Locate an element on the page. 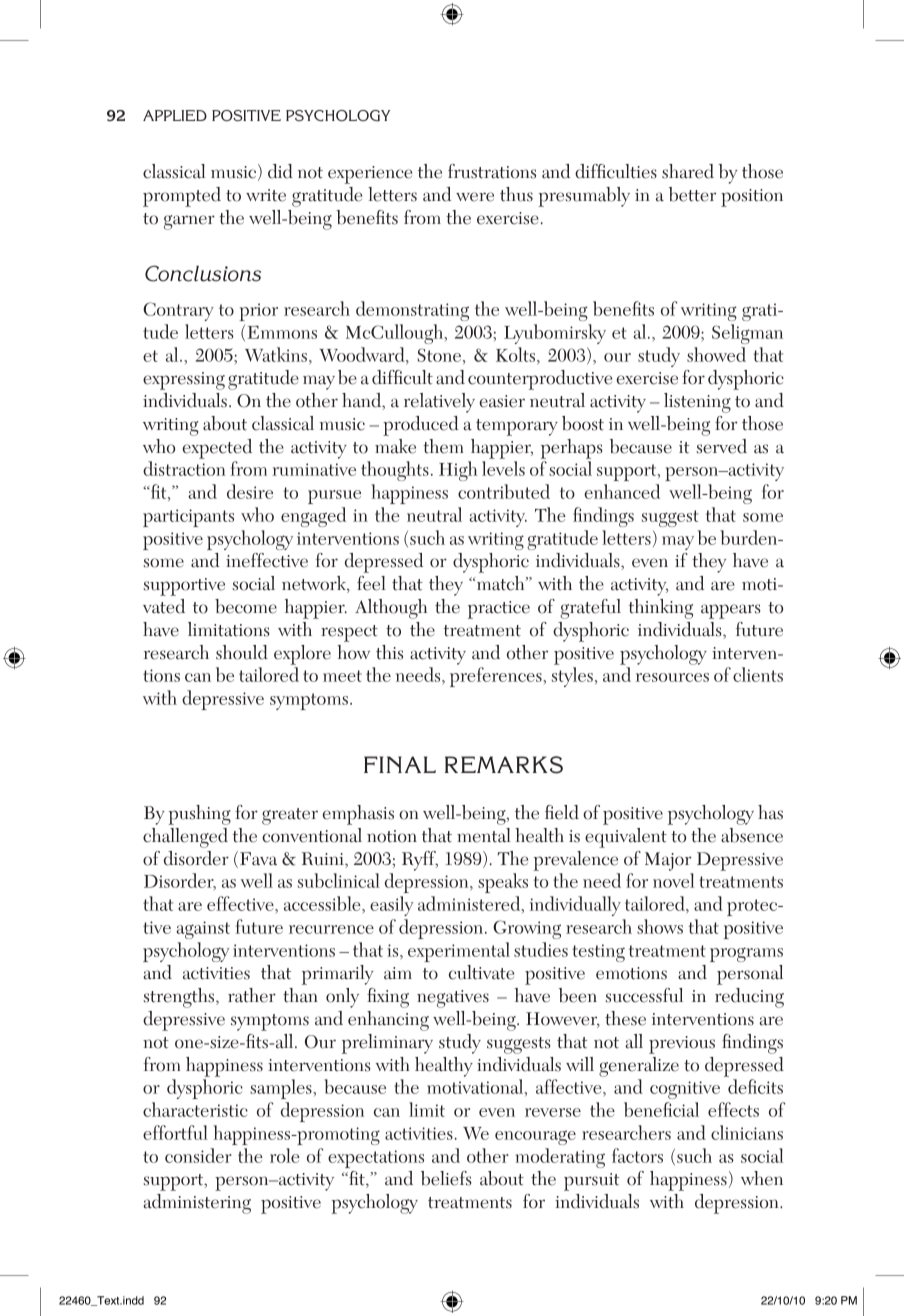 This image has height=1316, width=904. shared is located at coordinates (688, 171).
